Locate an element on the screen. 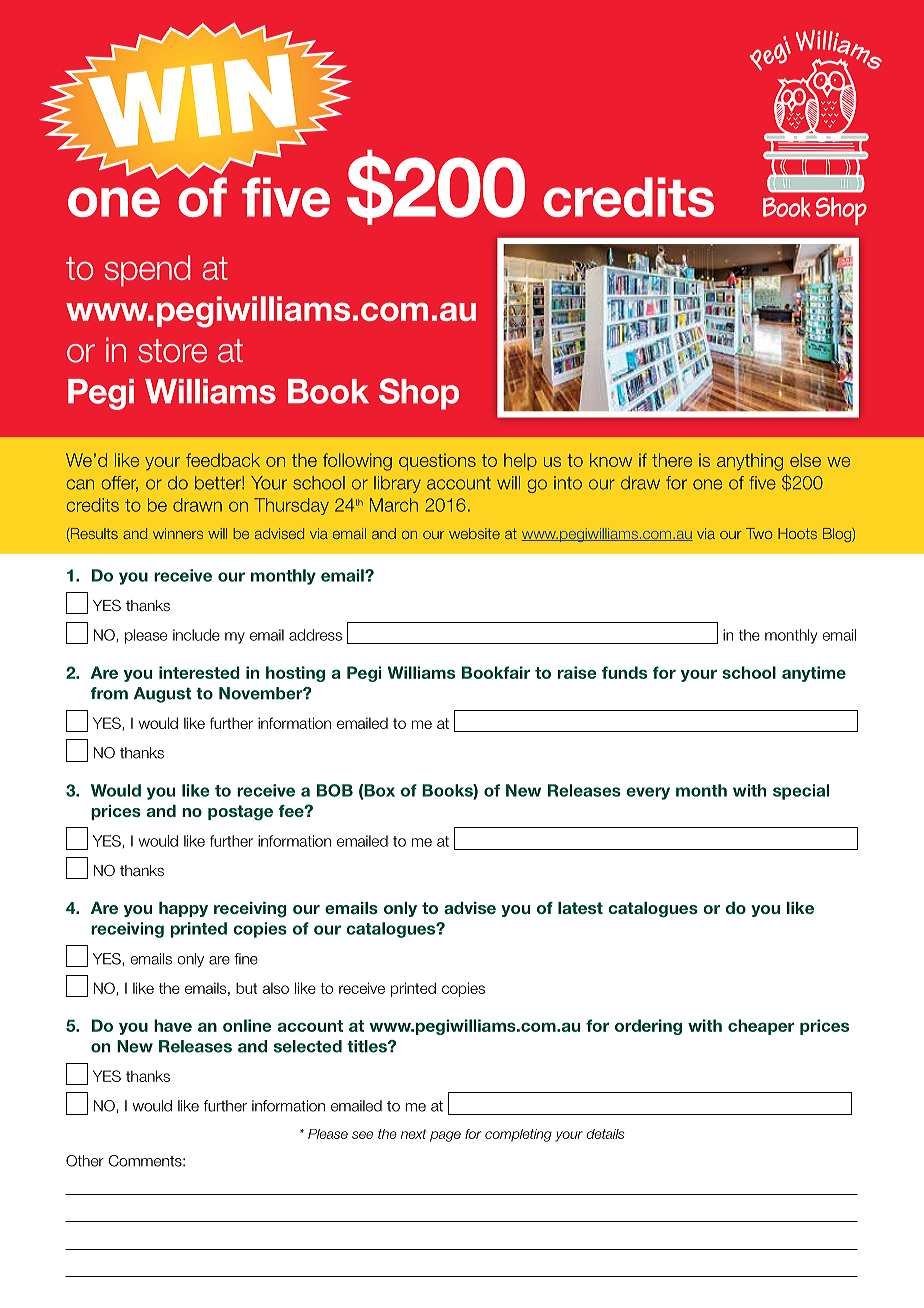  Other is located at coordinates (85, 1161).
